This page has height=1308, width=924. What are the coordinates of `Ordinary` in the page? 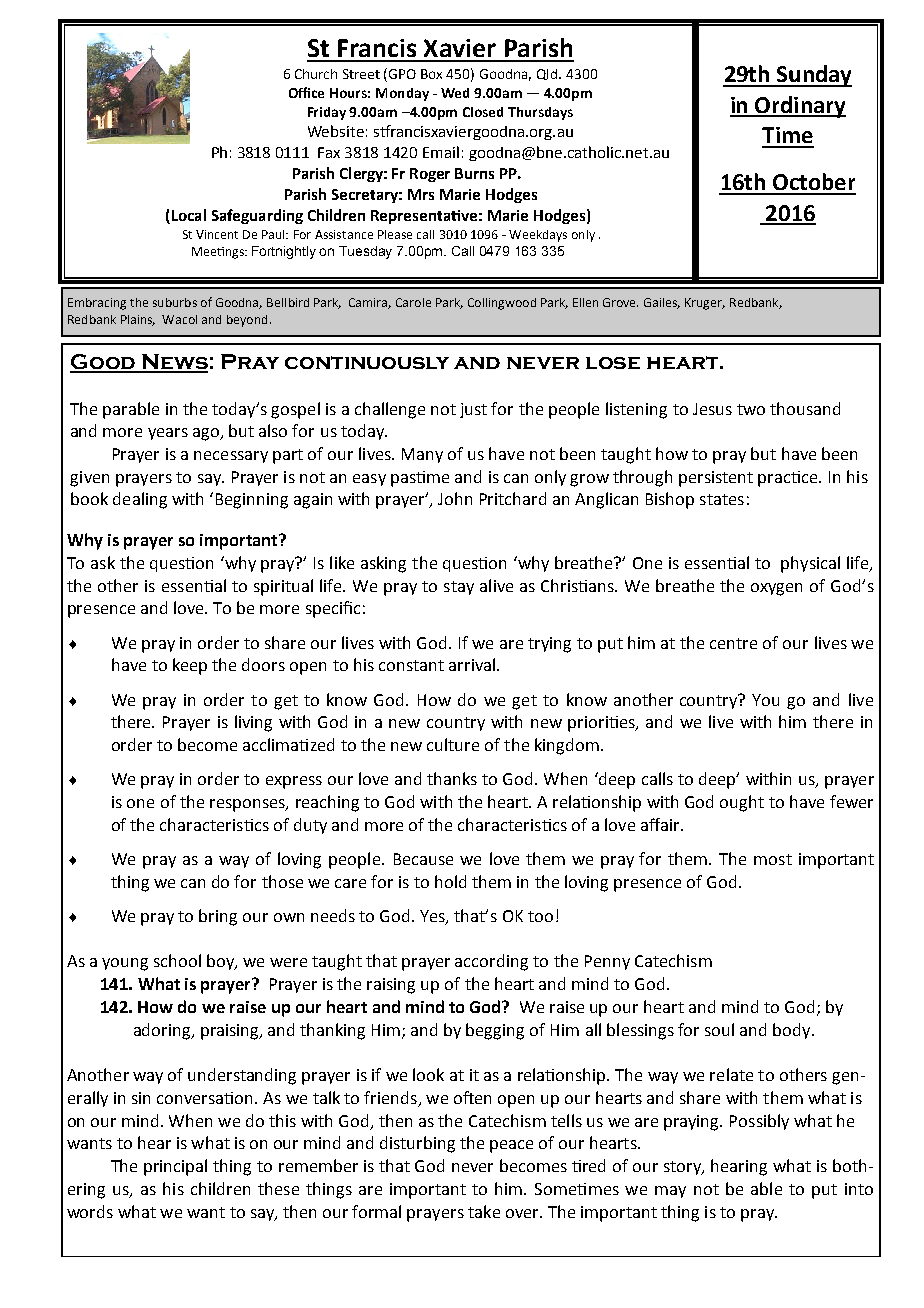 It's located at (799, 107).
